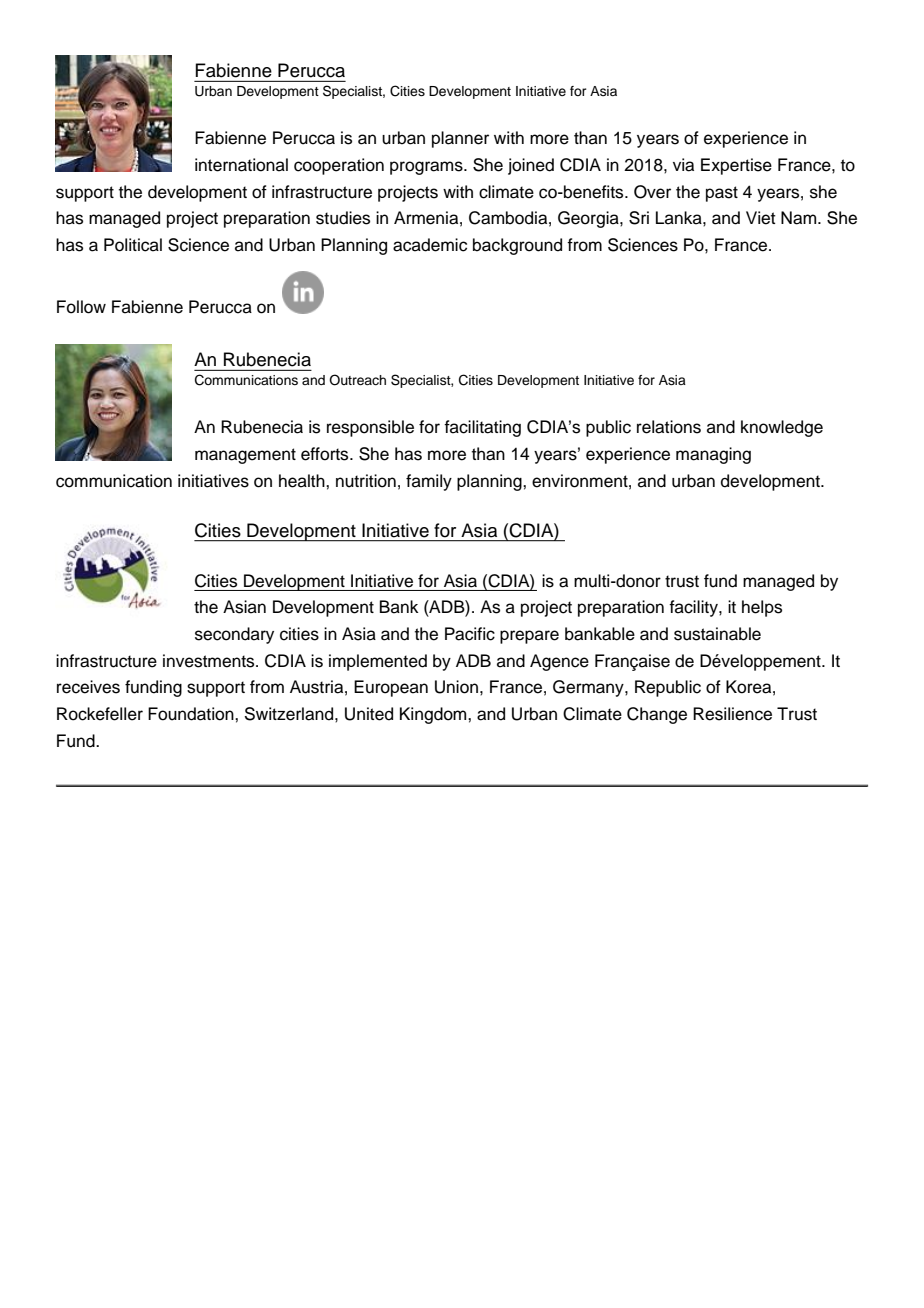 The image size is (924, 1308). I want to click on Foundation, so click(192, 714).
